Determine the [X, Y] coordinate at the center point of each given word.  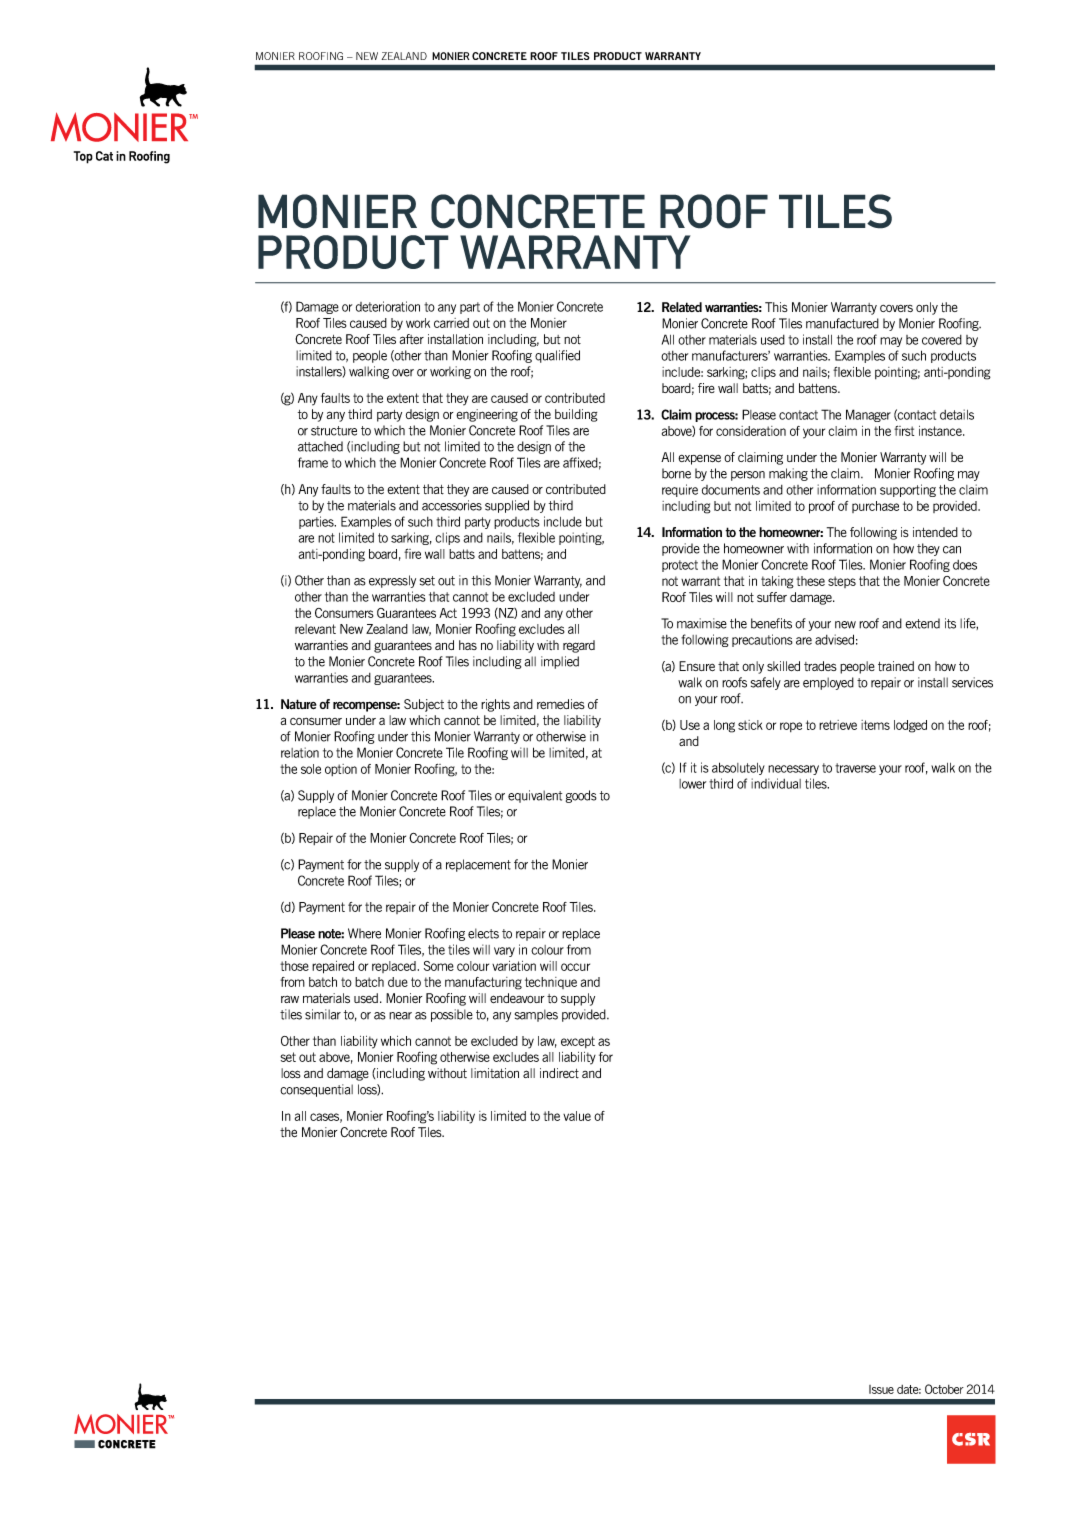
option [341, 770]
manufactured [842, 323]
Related [682, 307]
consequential [316, 1090]
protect [680, 566]
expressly [392, 581]
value [577, 1116]
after [412, 339]
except [578, 1042]
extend [922, 623]
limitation [495, 1073]
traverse [855, 768]
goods [581, 796]
